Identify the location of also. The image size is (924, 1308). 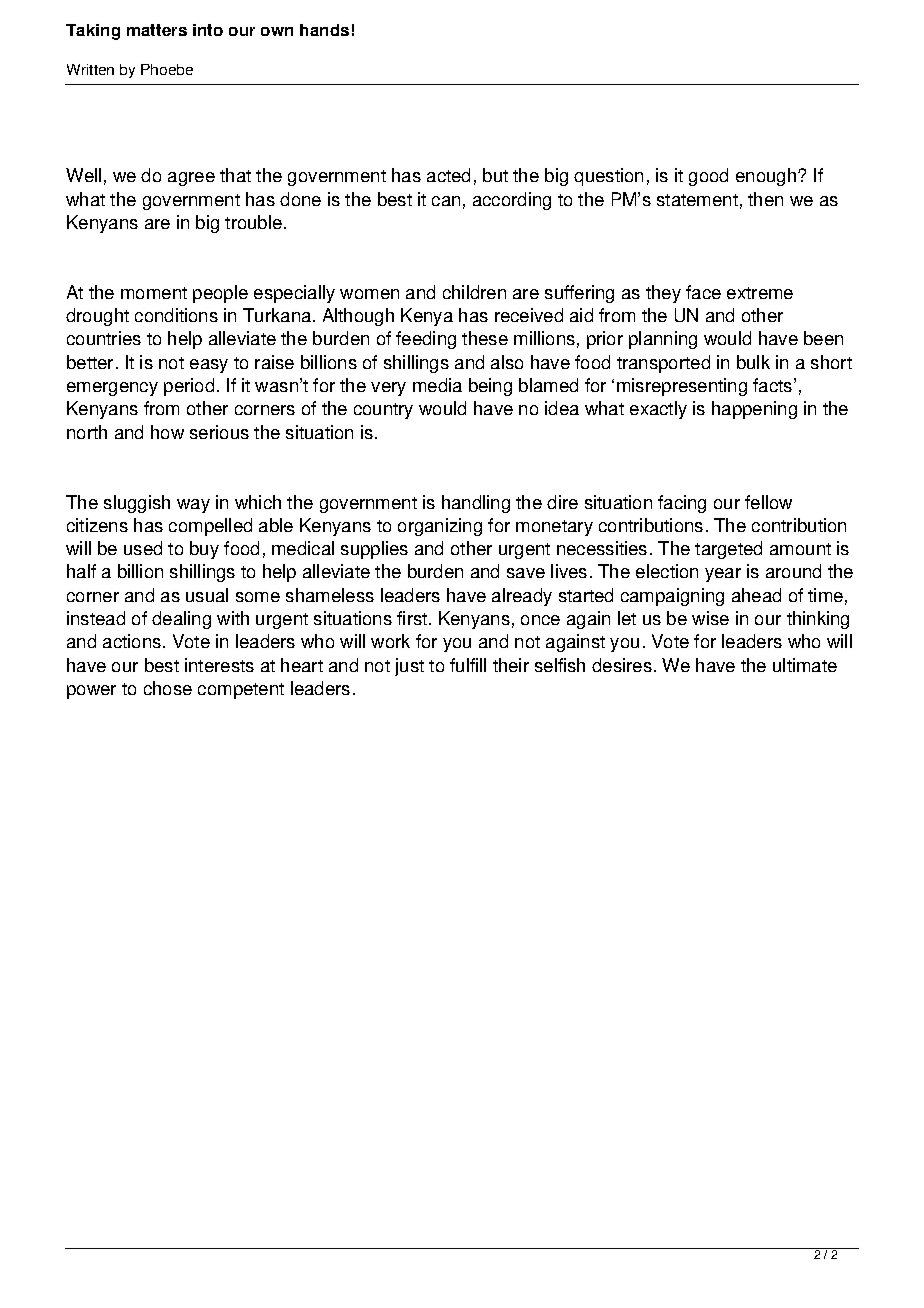
(507, 362).
